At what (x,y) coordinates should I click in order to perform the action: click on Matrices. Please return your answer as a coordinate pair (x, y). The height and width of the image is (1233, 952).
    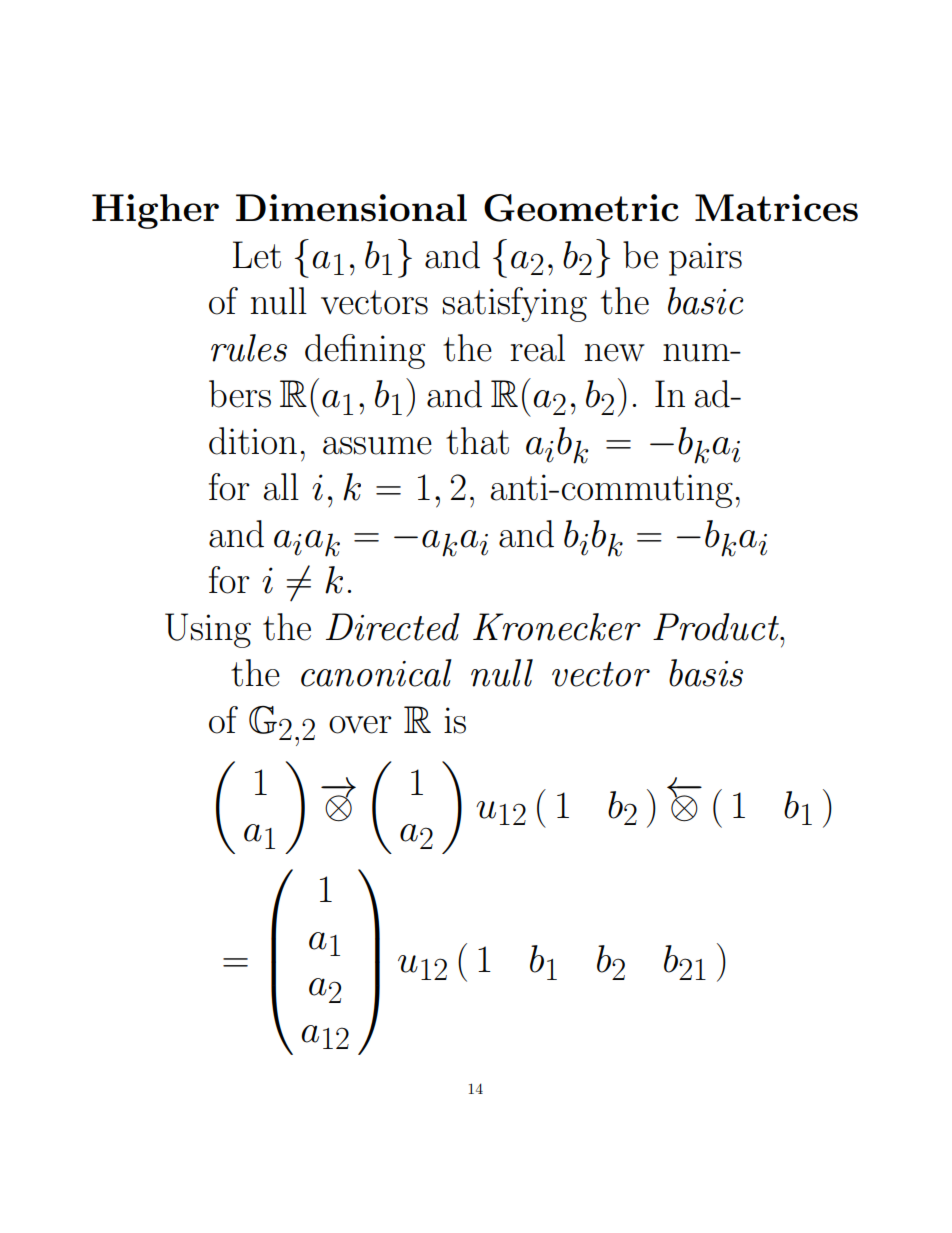
    Looking at the image, I should click on (776, 208).
